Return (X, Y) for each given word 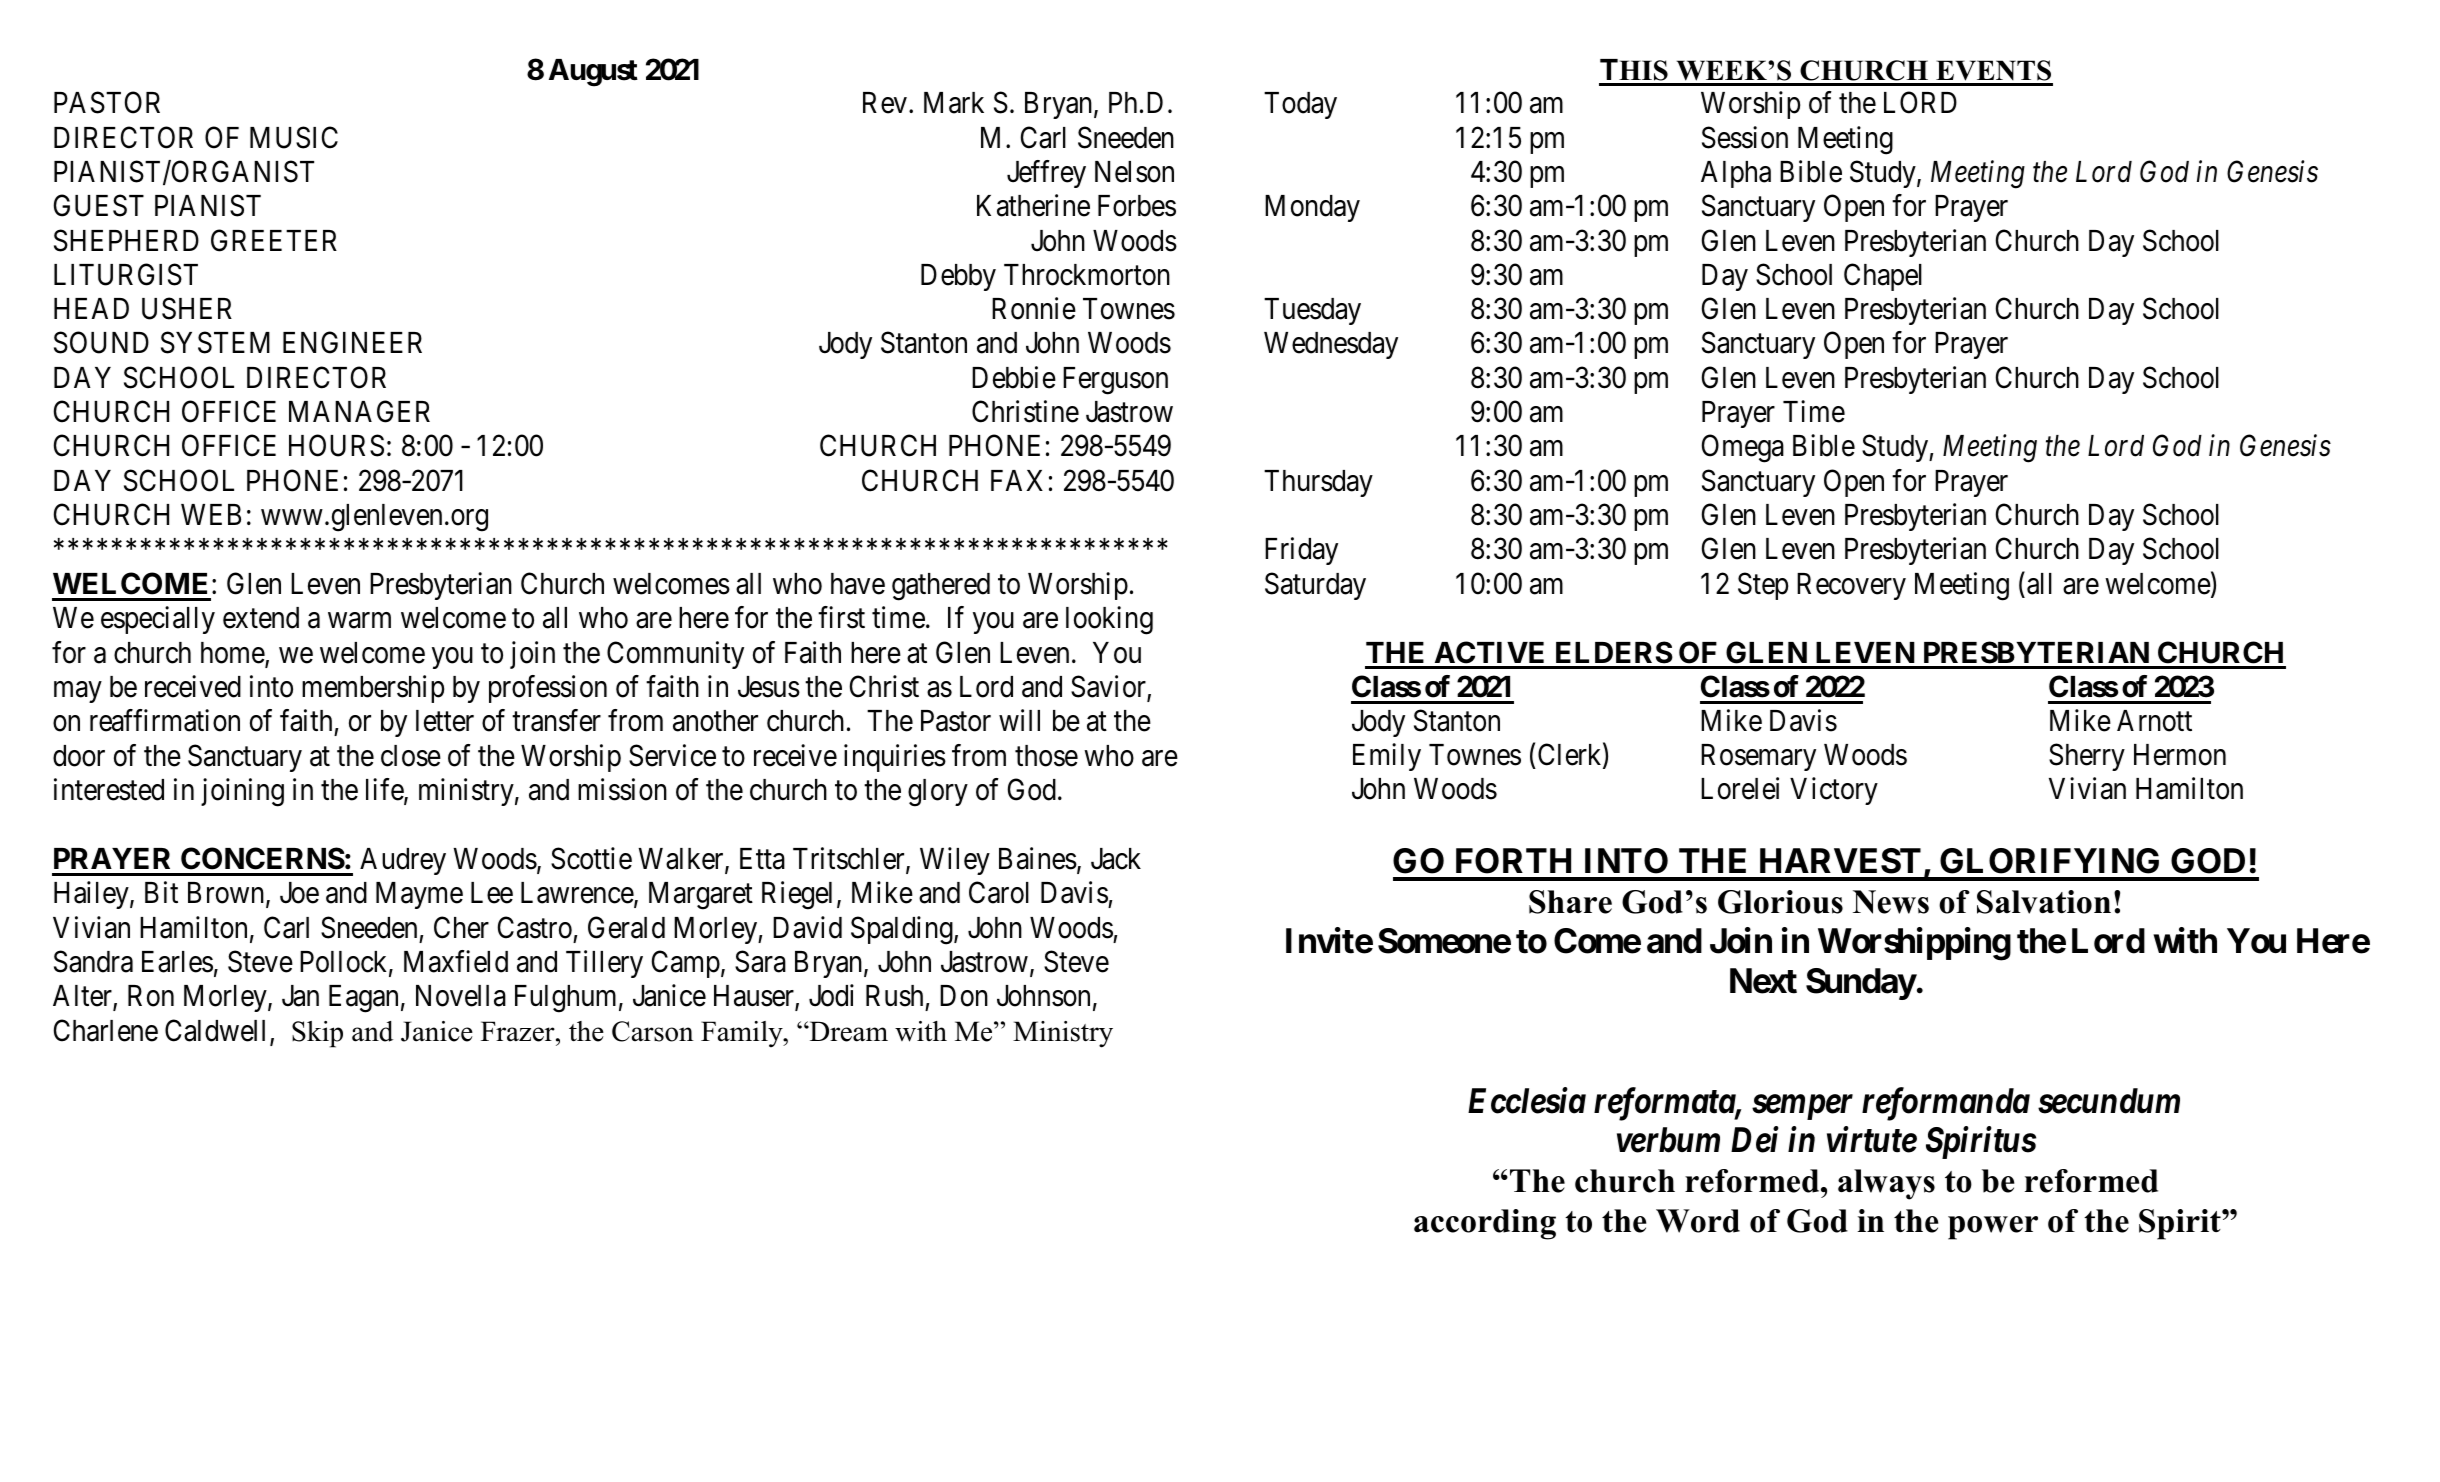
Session (1745, 137)
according (1485, 1224)
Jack (1116, 859)
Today (1300, 105)
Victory (1834, 791)
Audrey (403, 861)
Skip (317, 1034)
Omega (1743, 449)
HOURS (336, 446)
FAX (1017, 480)
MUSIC (294, 137)
